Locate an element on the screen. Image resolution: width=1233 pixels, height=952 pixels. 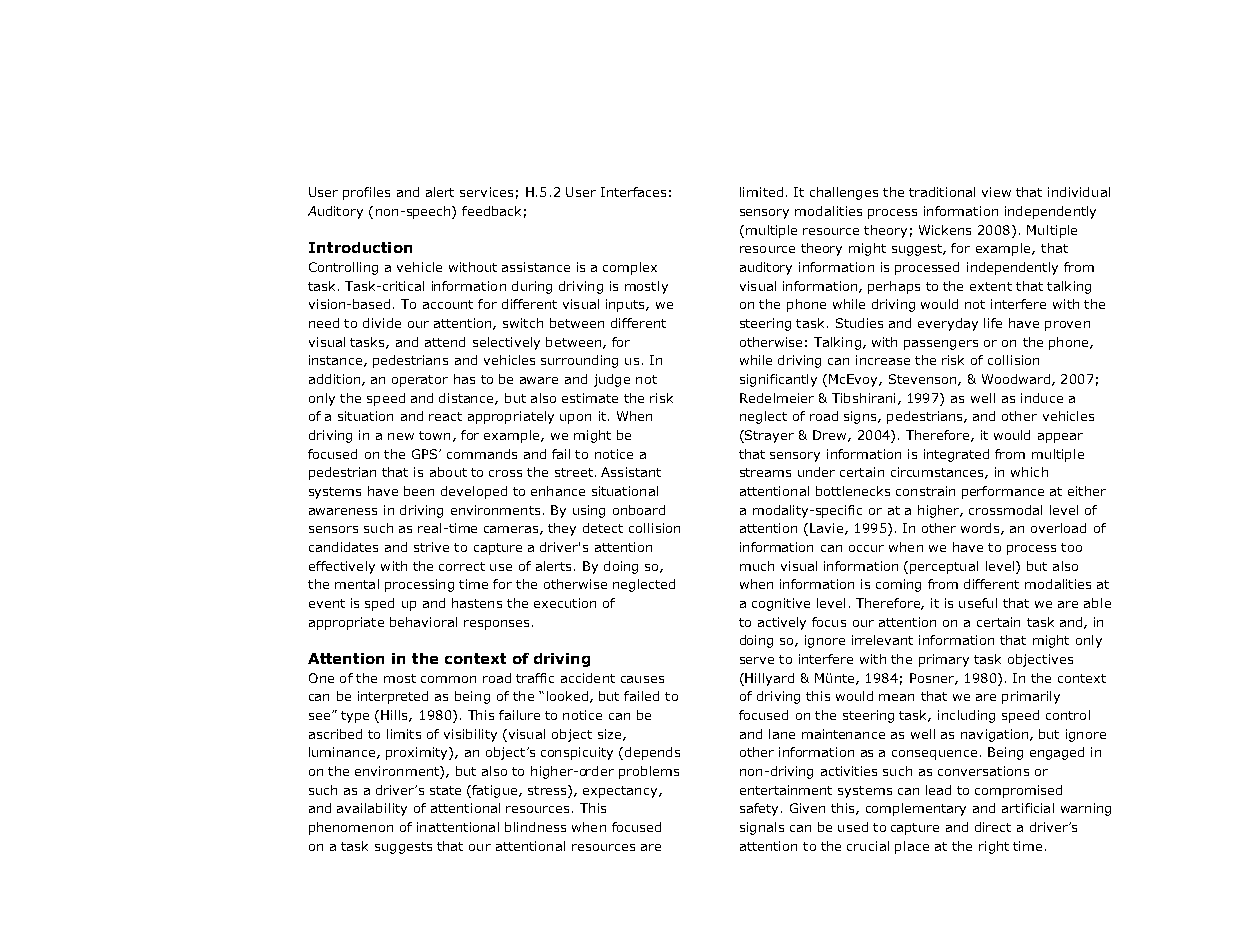
signals is located at coordinates (762, 828).
